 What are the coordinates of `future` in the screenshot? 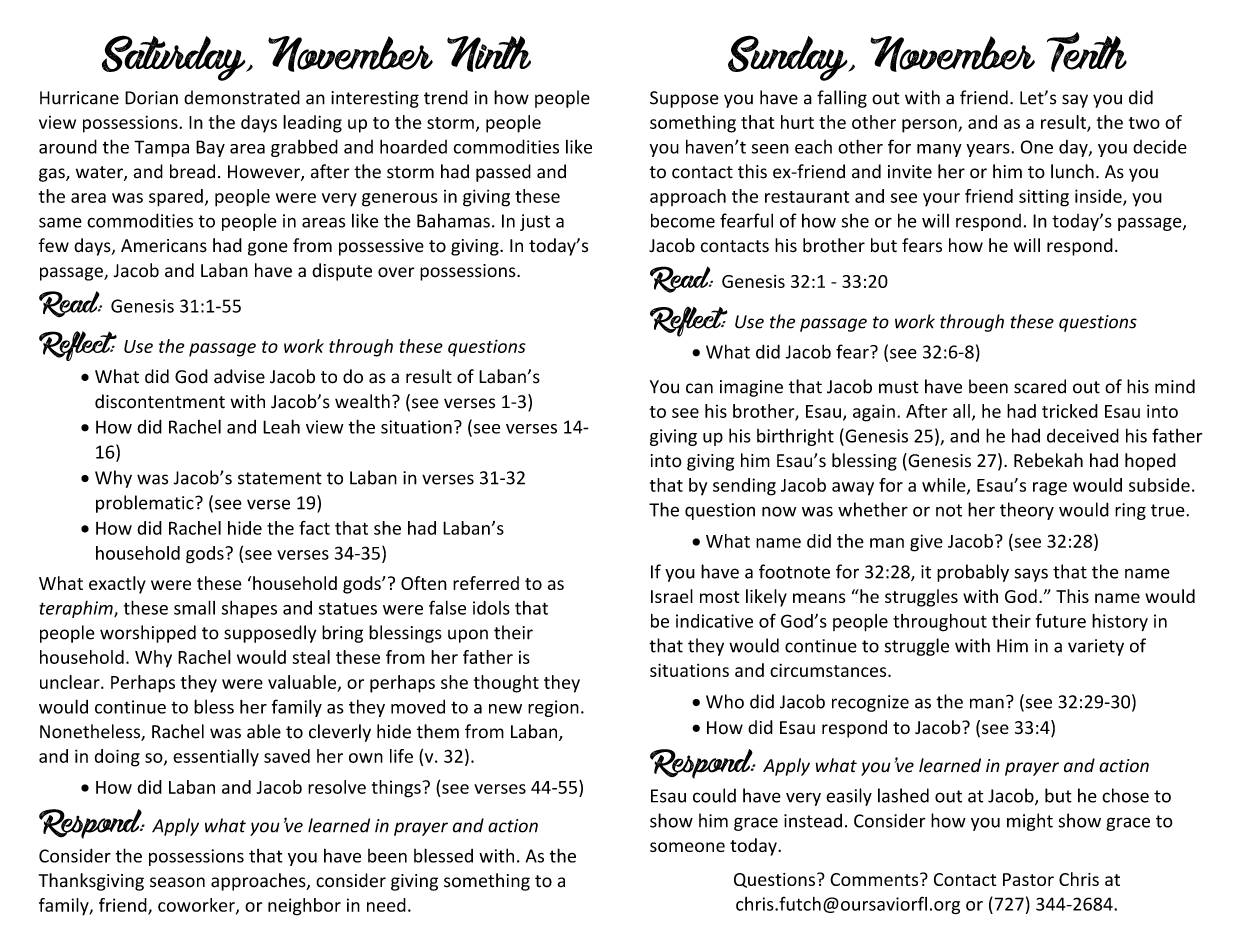 It's located at (1061, 620).
